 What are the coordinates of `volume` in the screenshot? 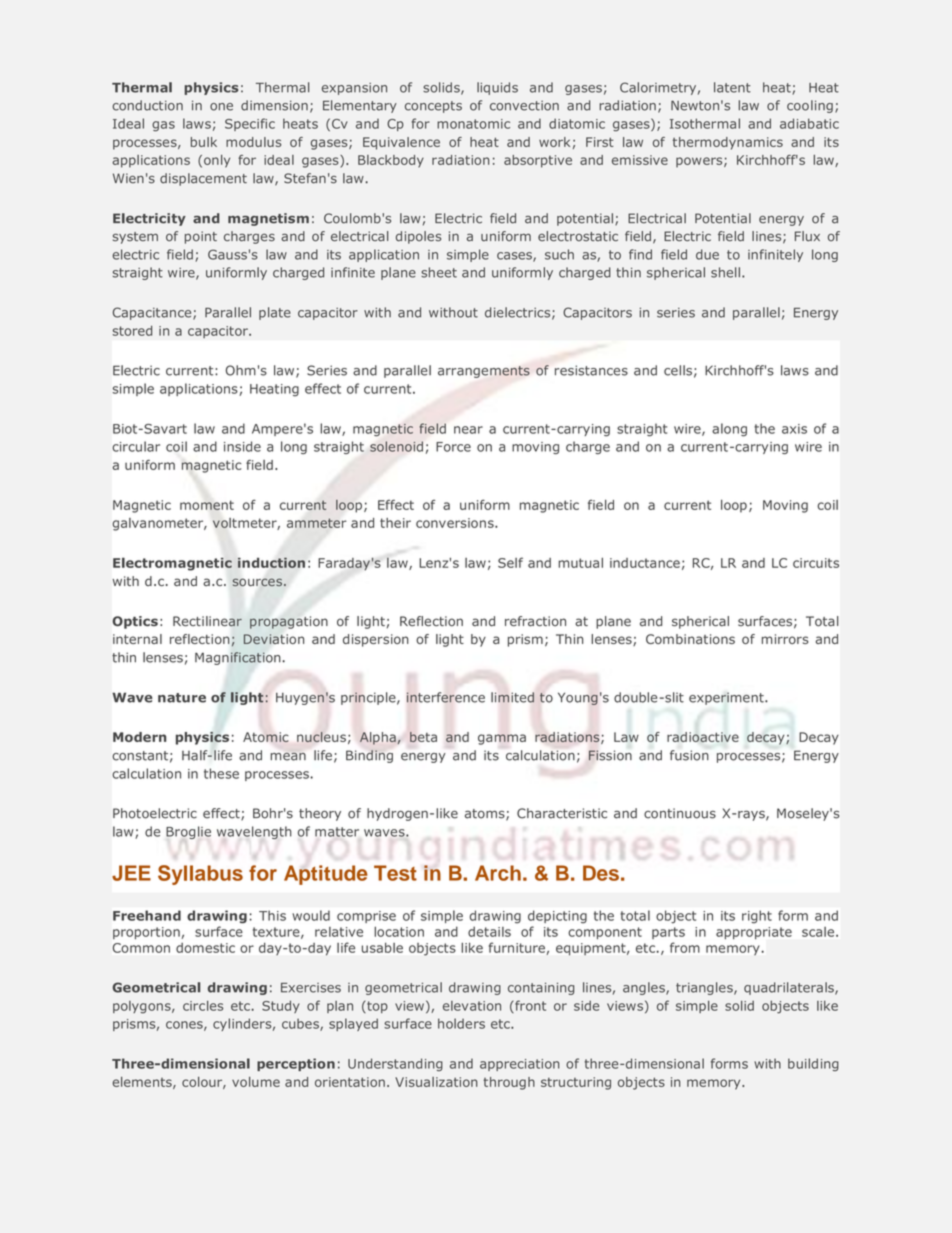 It's located at (256, 1082).
